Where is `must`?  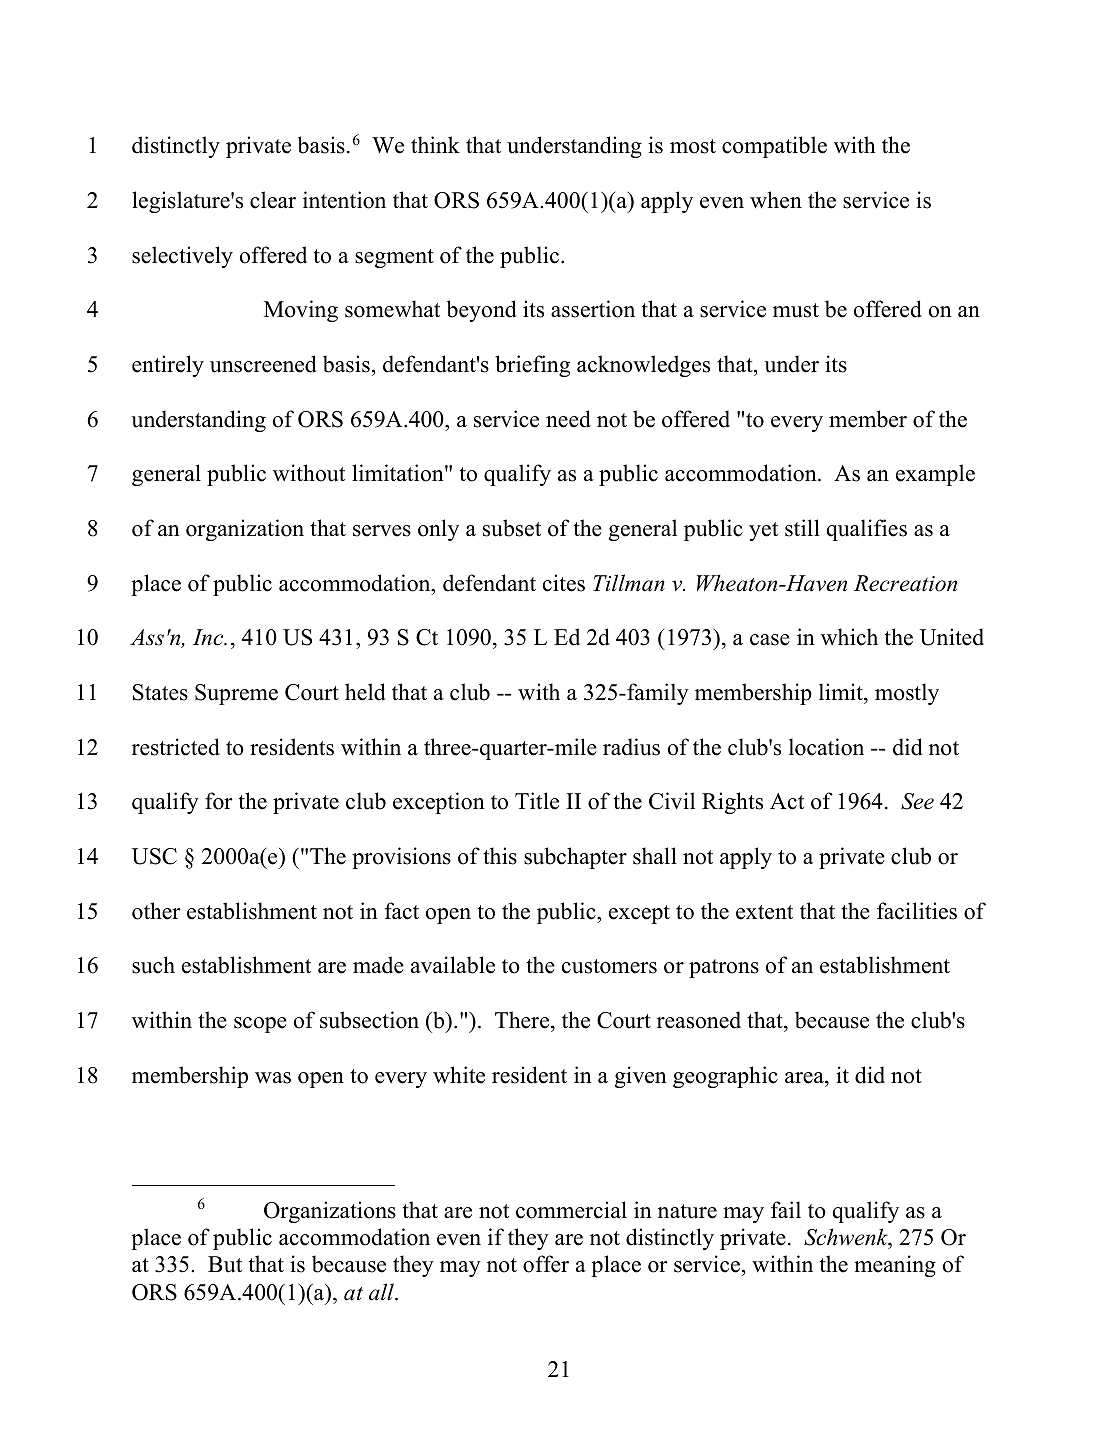 must is located at coordinates (796, 310).
